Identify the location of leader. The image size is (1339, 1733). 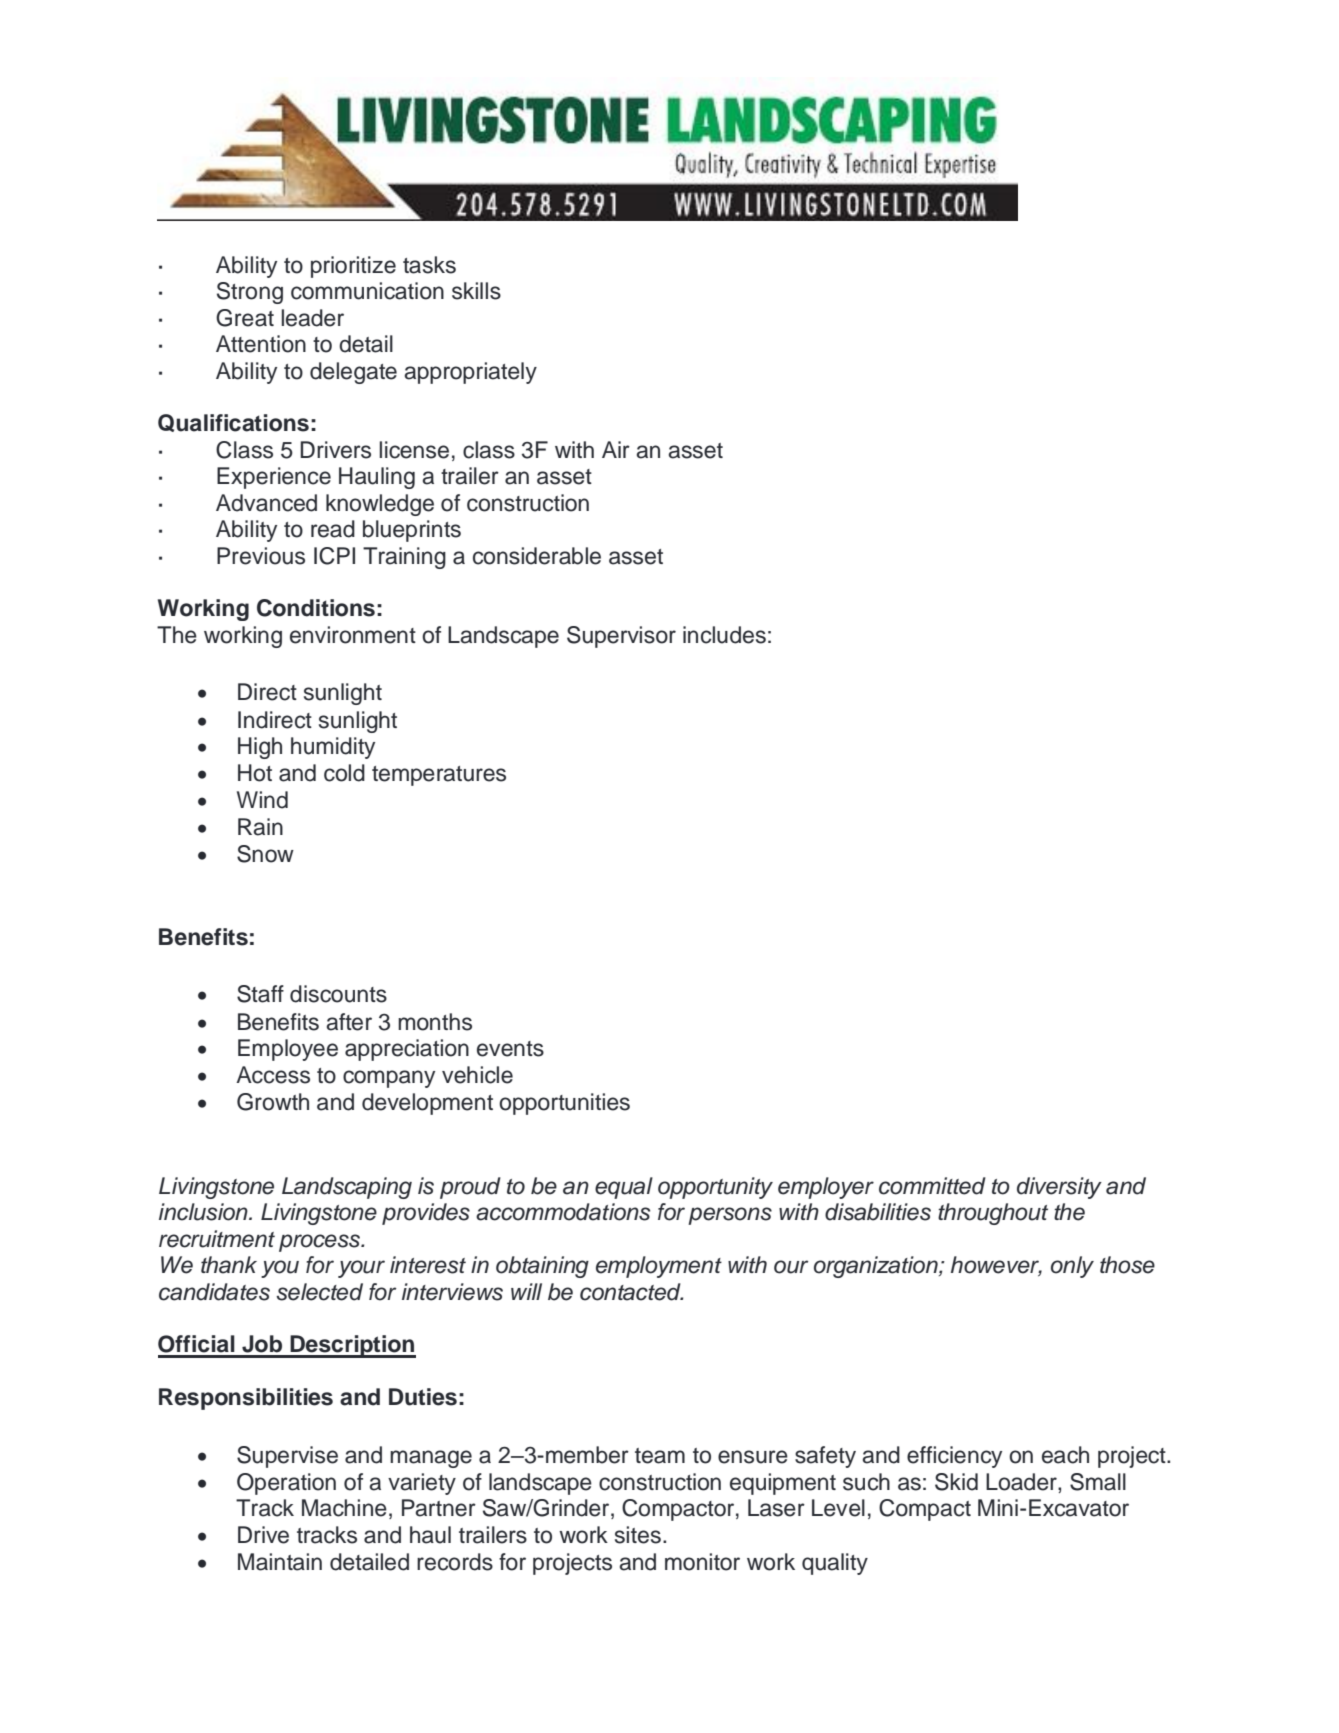
(312, 318).
